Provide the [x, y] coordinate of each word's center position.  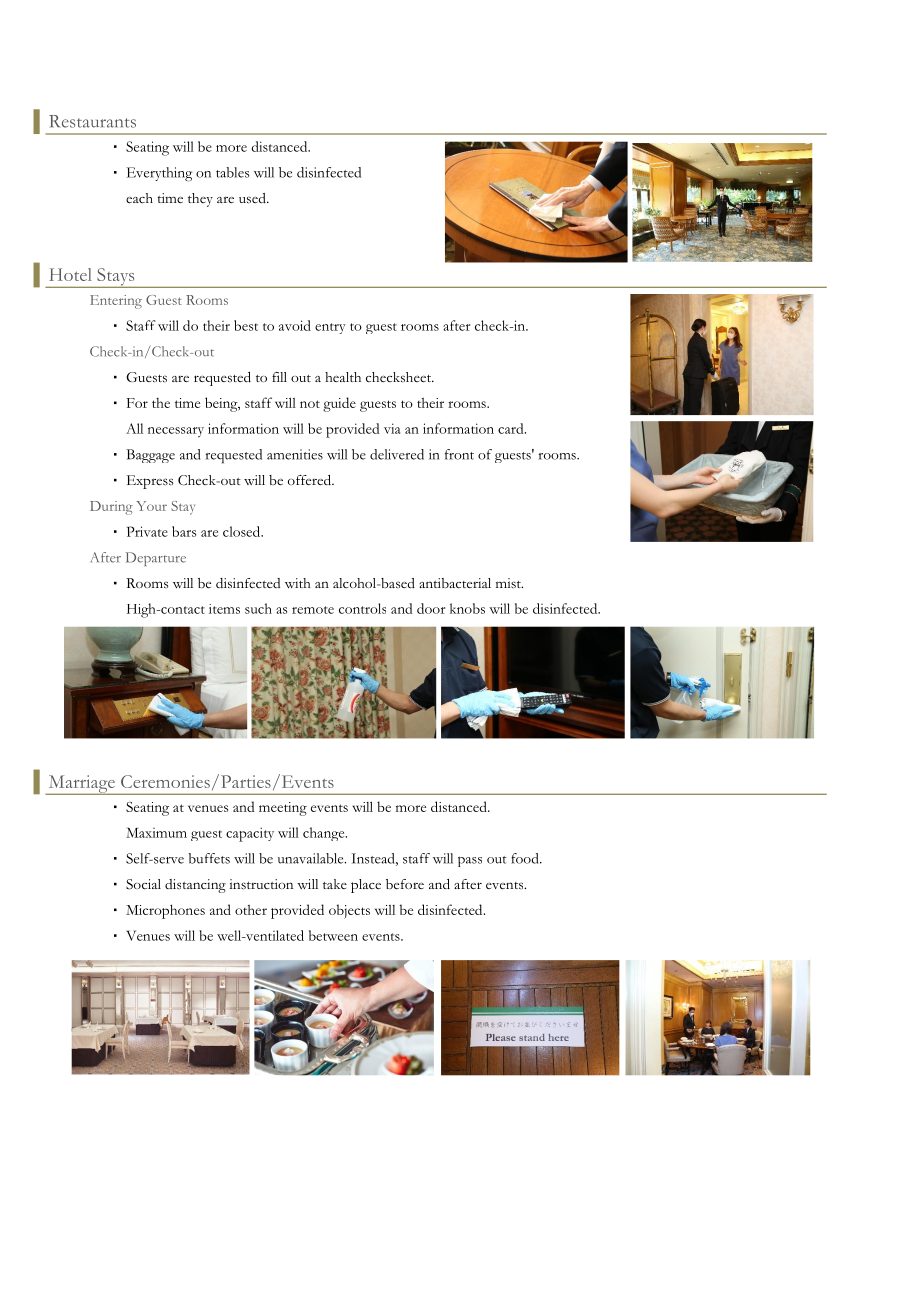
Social [143, 884]
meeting [283, 809]
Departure [156, 559]
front [459, 454]
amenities [295, 454]
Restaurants [92, 121]
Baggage [150, 456]
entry [330, 328]
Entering [116, 302]
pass [470, 861]
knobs [467, 608]
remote [313, 610]
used [253, 198]
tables [232, 172]
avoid [295, 325]
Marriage [81, 785]
